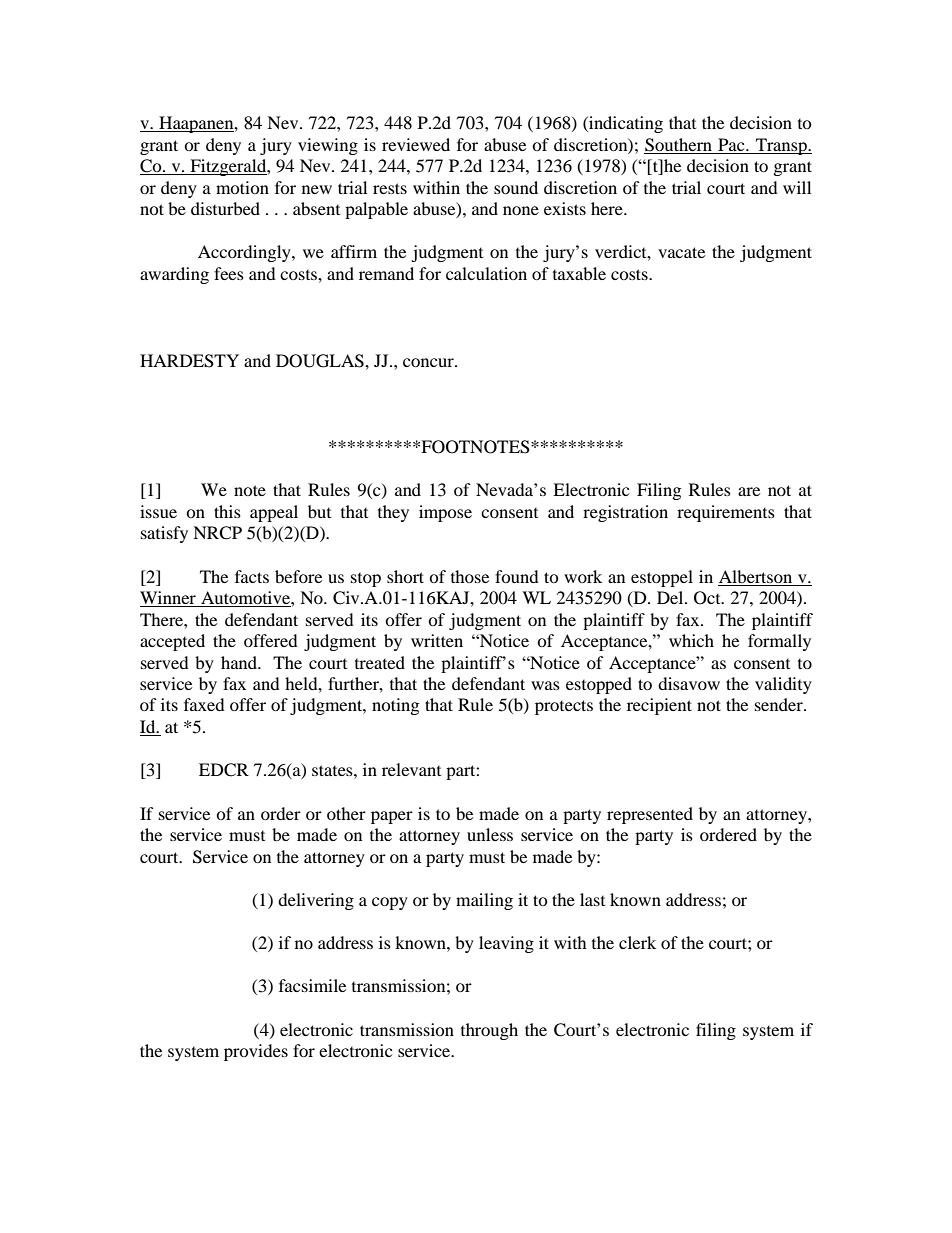 This screenshot has height=1233, width=952. Describe the element at coordinates (516, 187) in the screenshot. I see `sound` at that location.
